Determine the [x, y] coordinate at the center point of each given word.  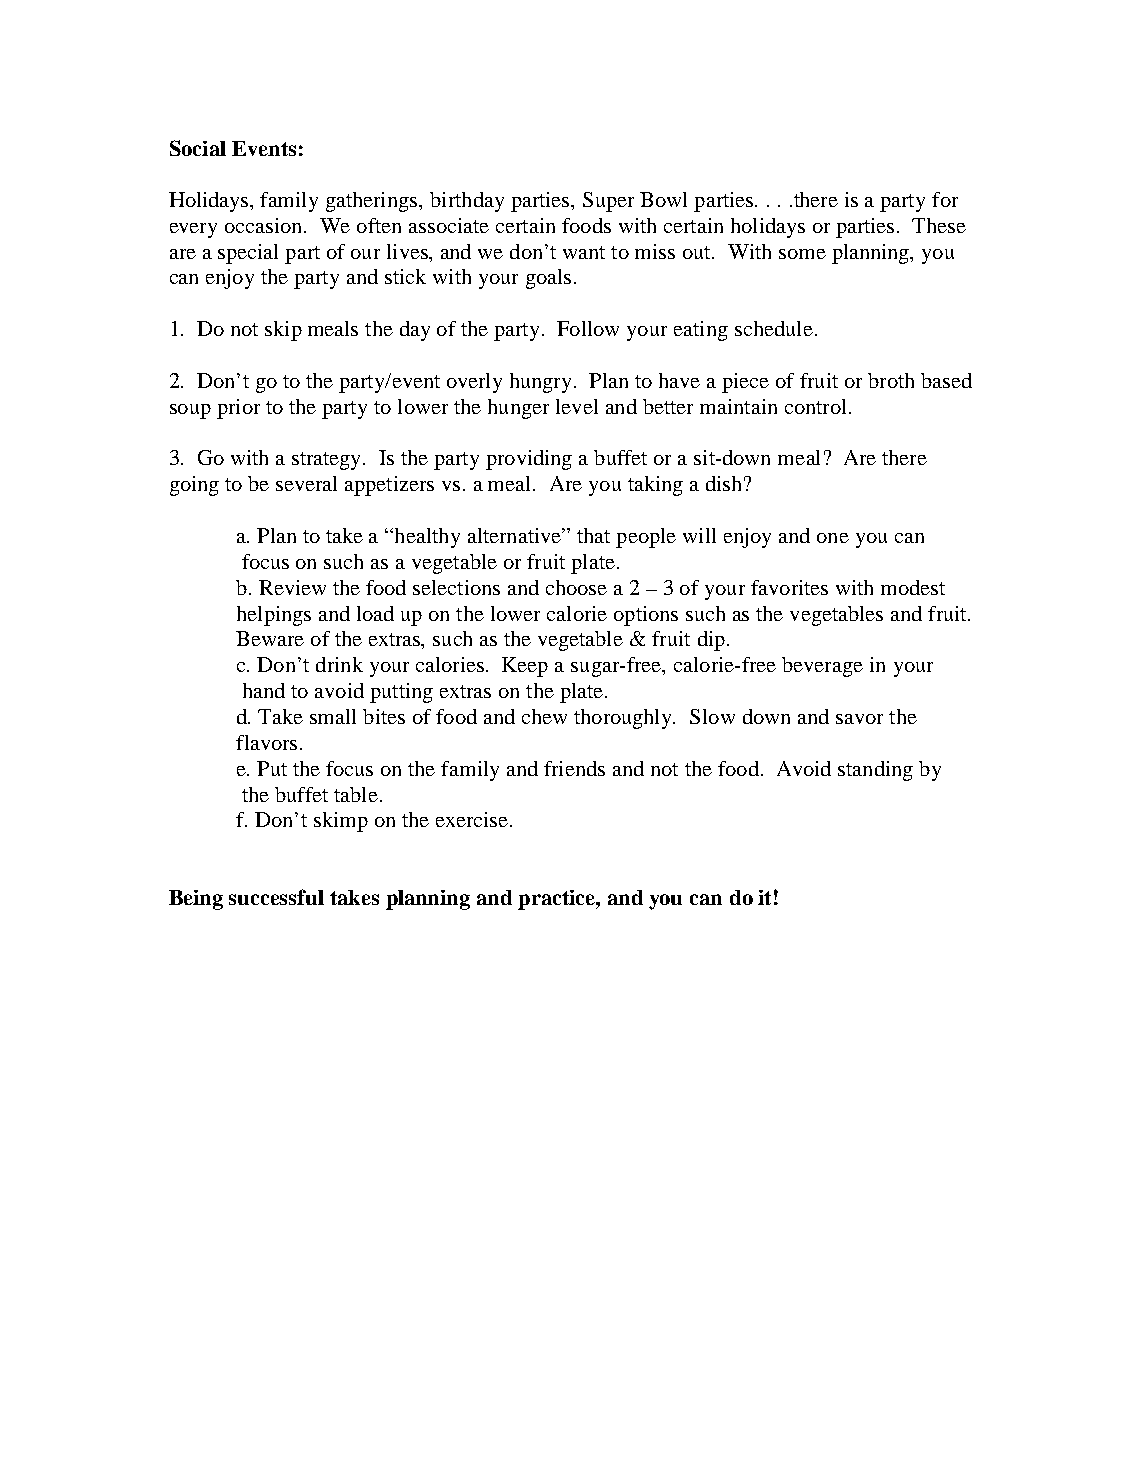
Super [608, 202]
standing [875, 771]
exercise [472, 819]
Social [198, 148]
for [945, 199]
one [833, 538]
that [593, 535]
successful [276, 897]
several [306, 483]
